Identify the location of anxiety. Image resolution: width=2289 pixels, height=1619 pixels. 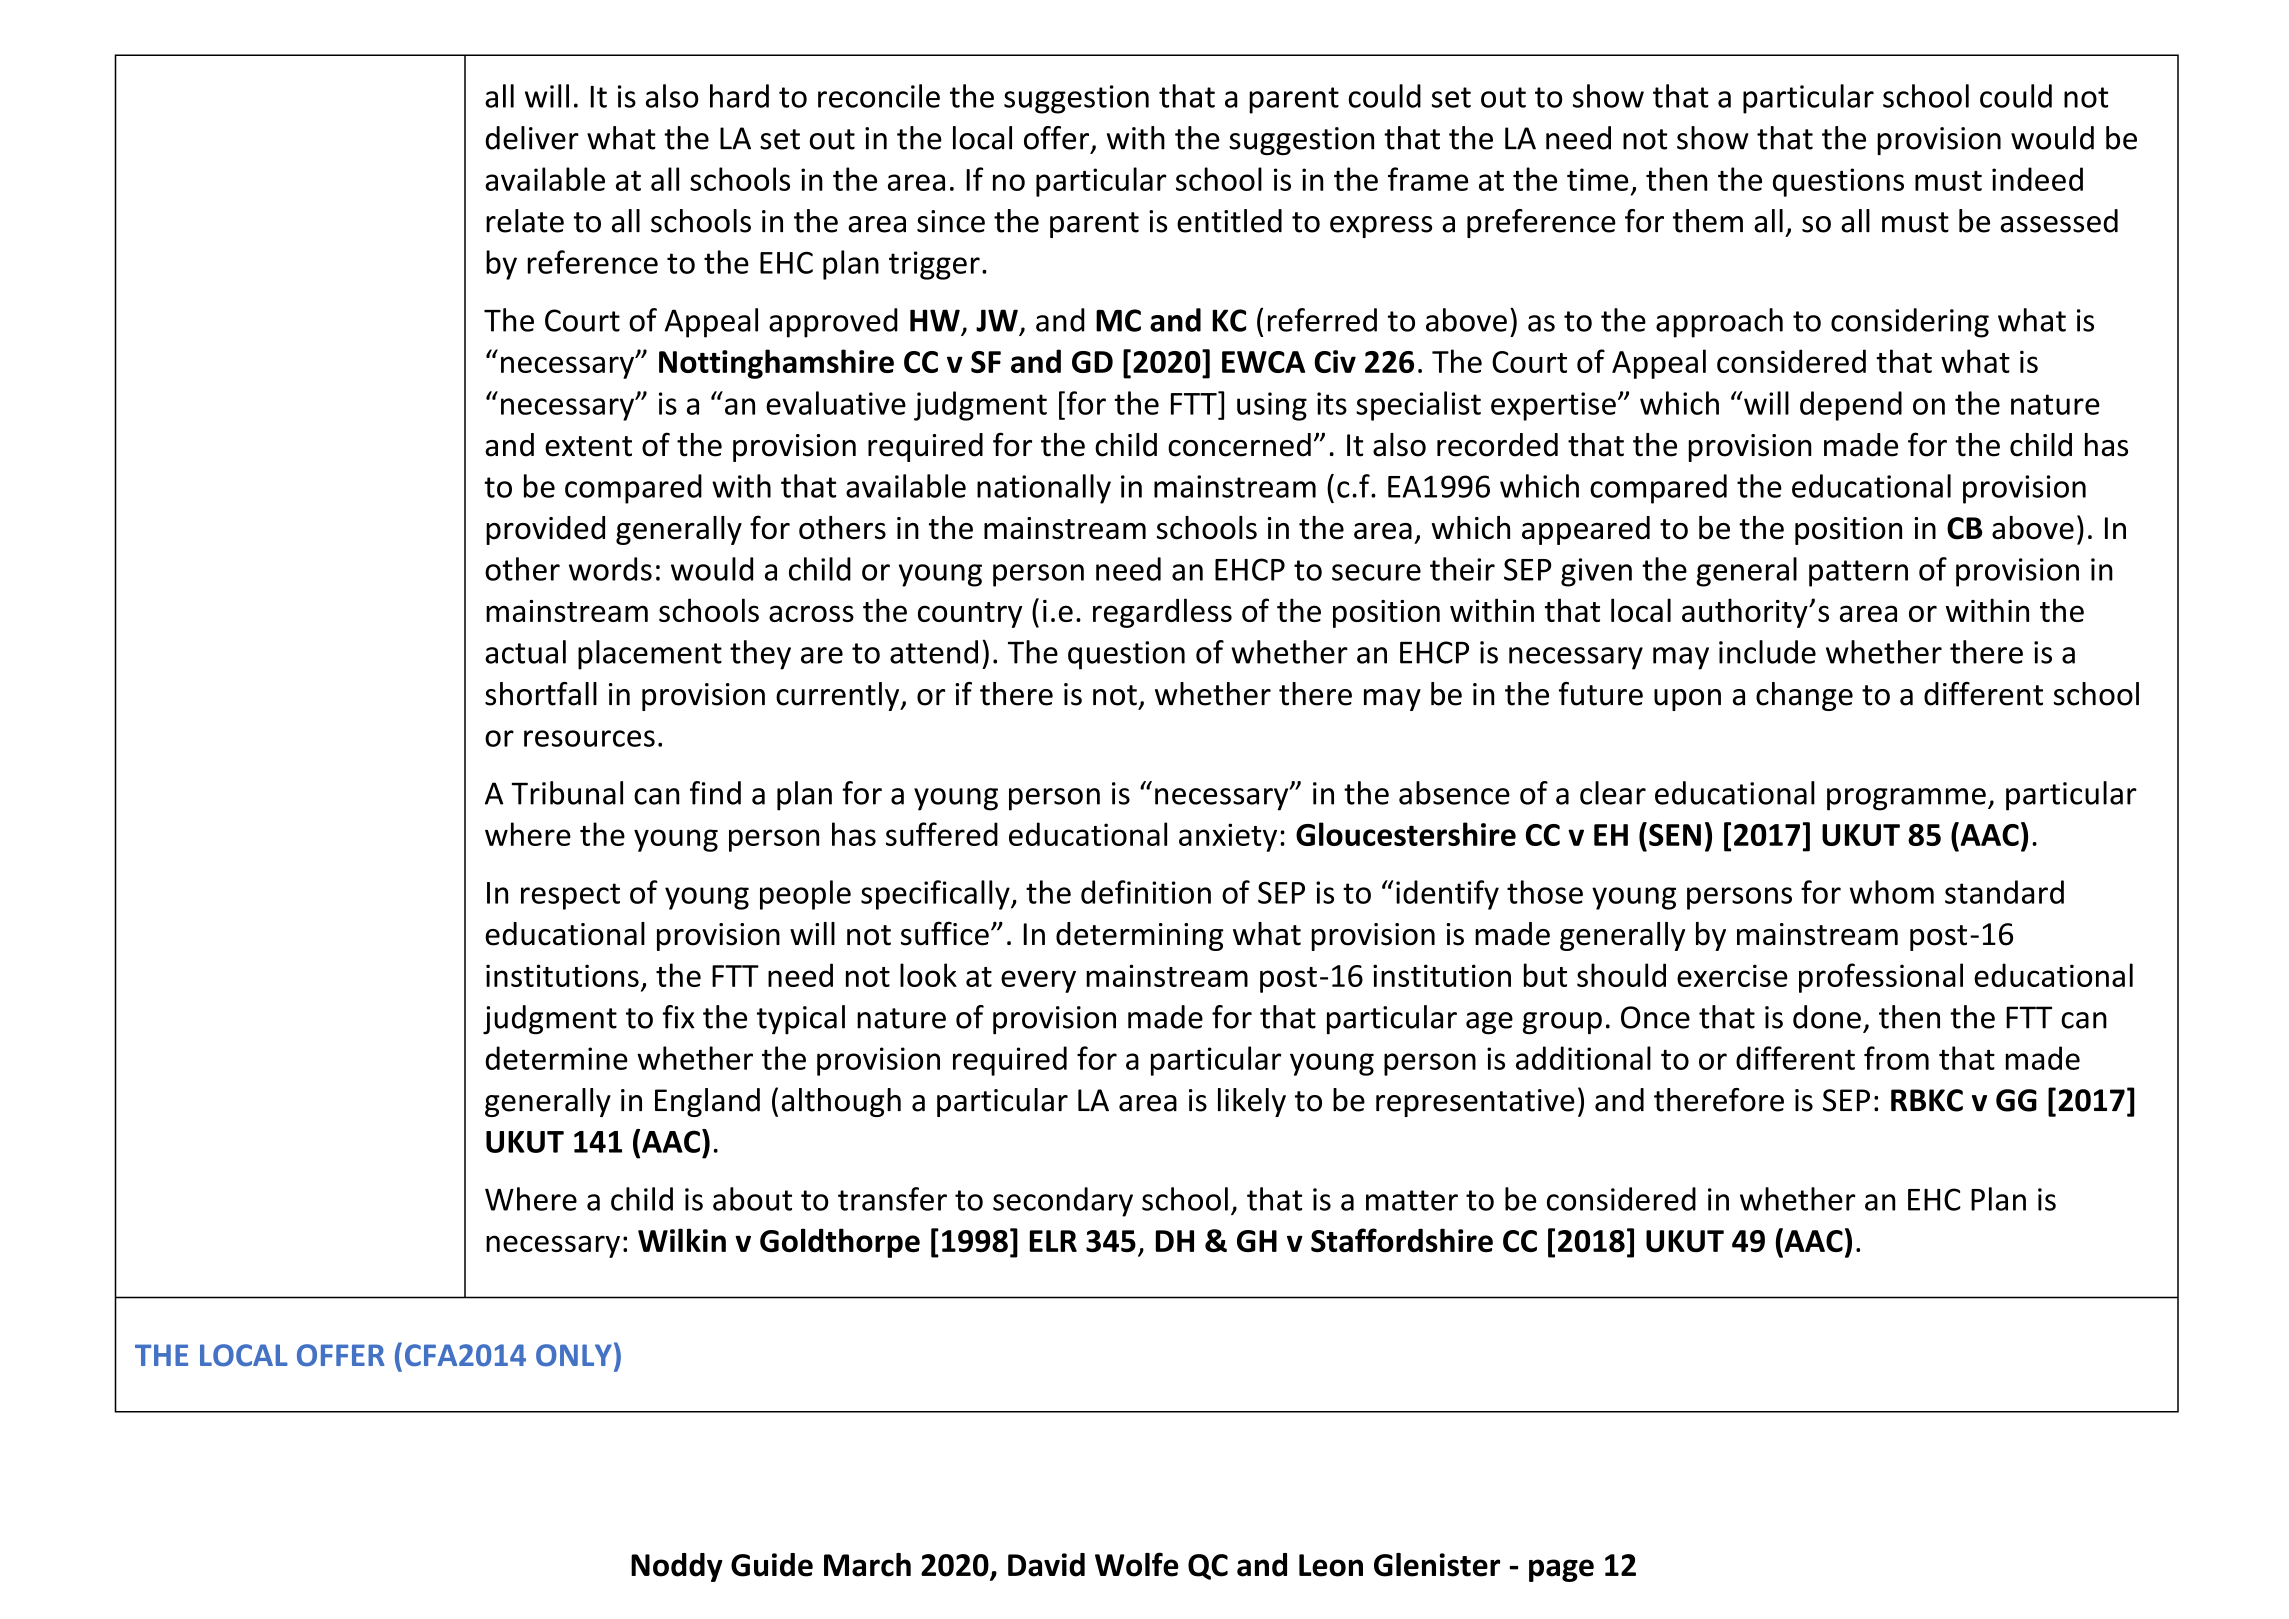
(1228, 837).
